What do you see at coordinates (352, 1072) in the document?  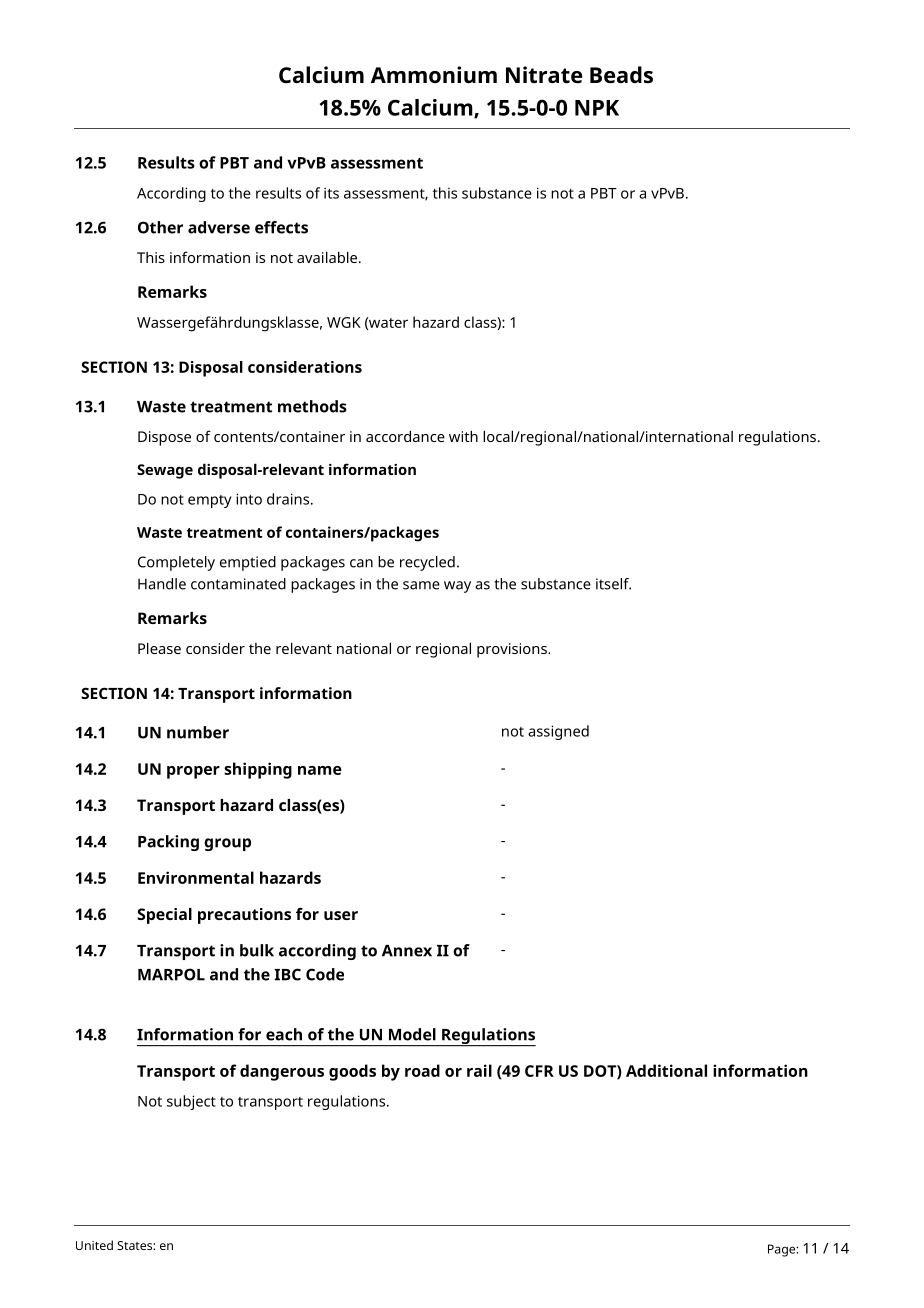 I see `goods` at bounding box center [352, 1072].
